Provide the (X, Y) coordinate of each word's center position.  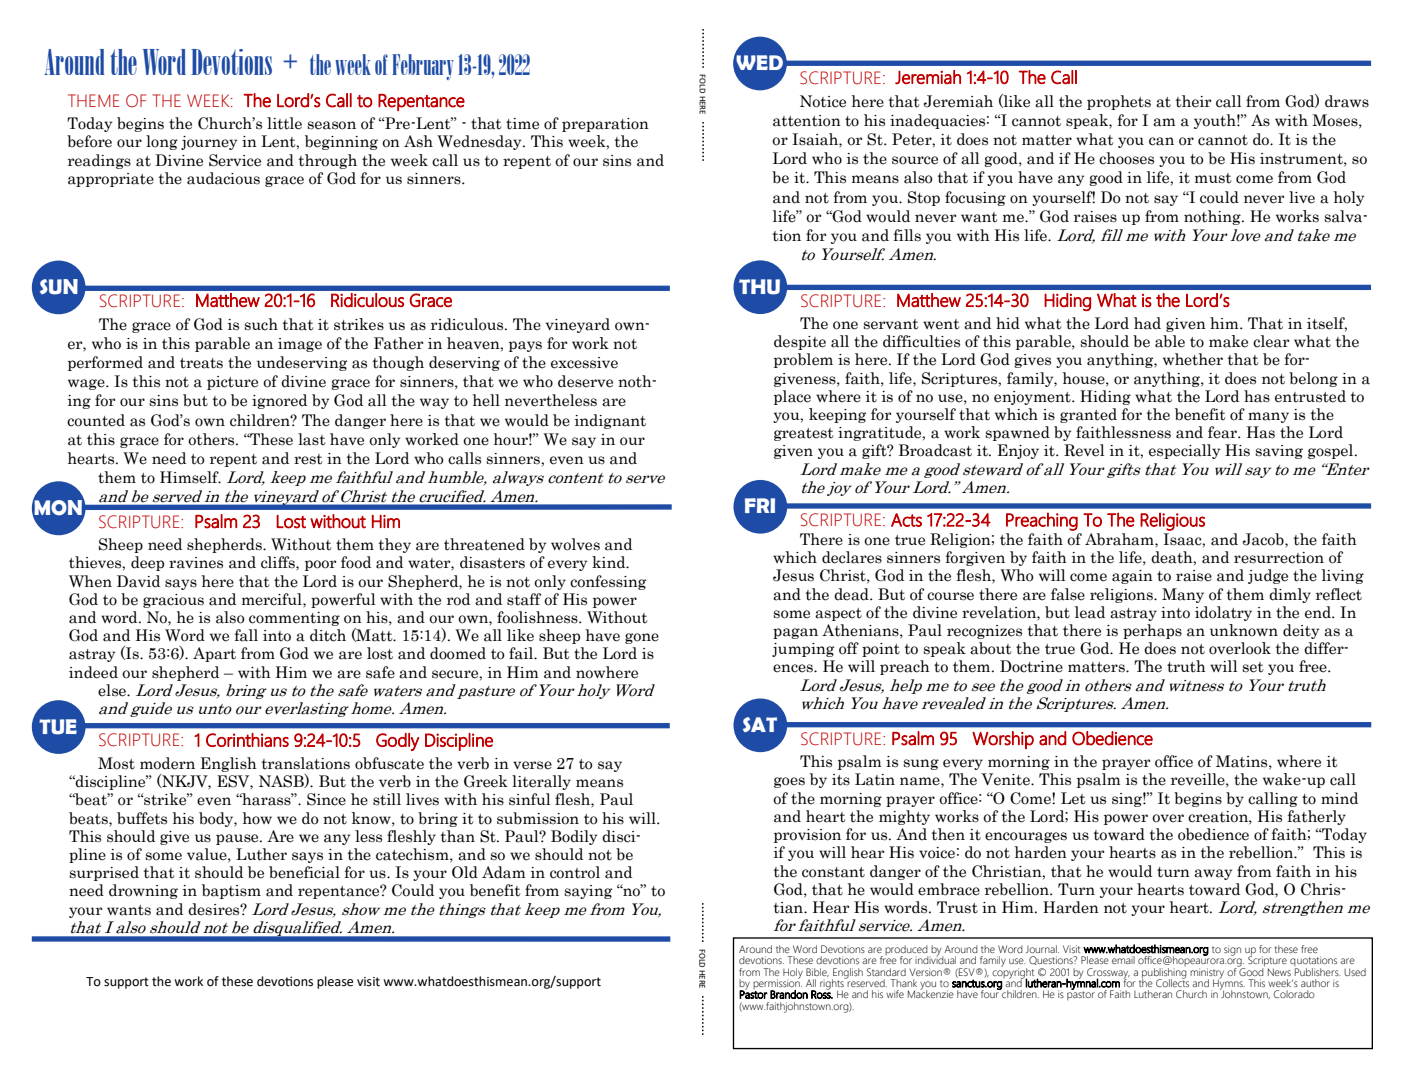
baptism (231, 891)
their (1194, 101)
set (1252, 667)
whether (1193, 359)
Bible (817, 972)
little (284, 123)
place (792, 397)
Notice (823, 101)
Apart (214, 654)
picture (232, 383)
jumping (803, 650)
